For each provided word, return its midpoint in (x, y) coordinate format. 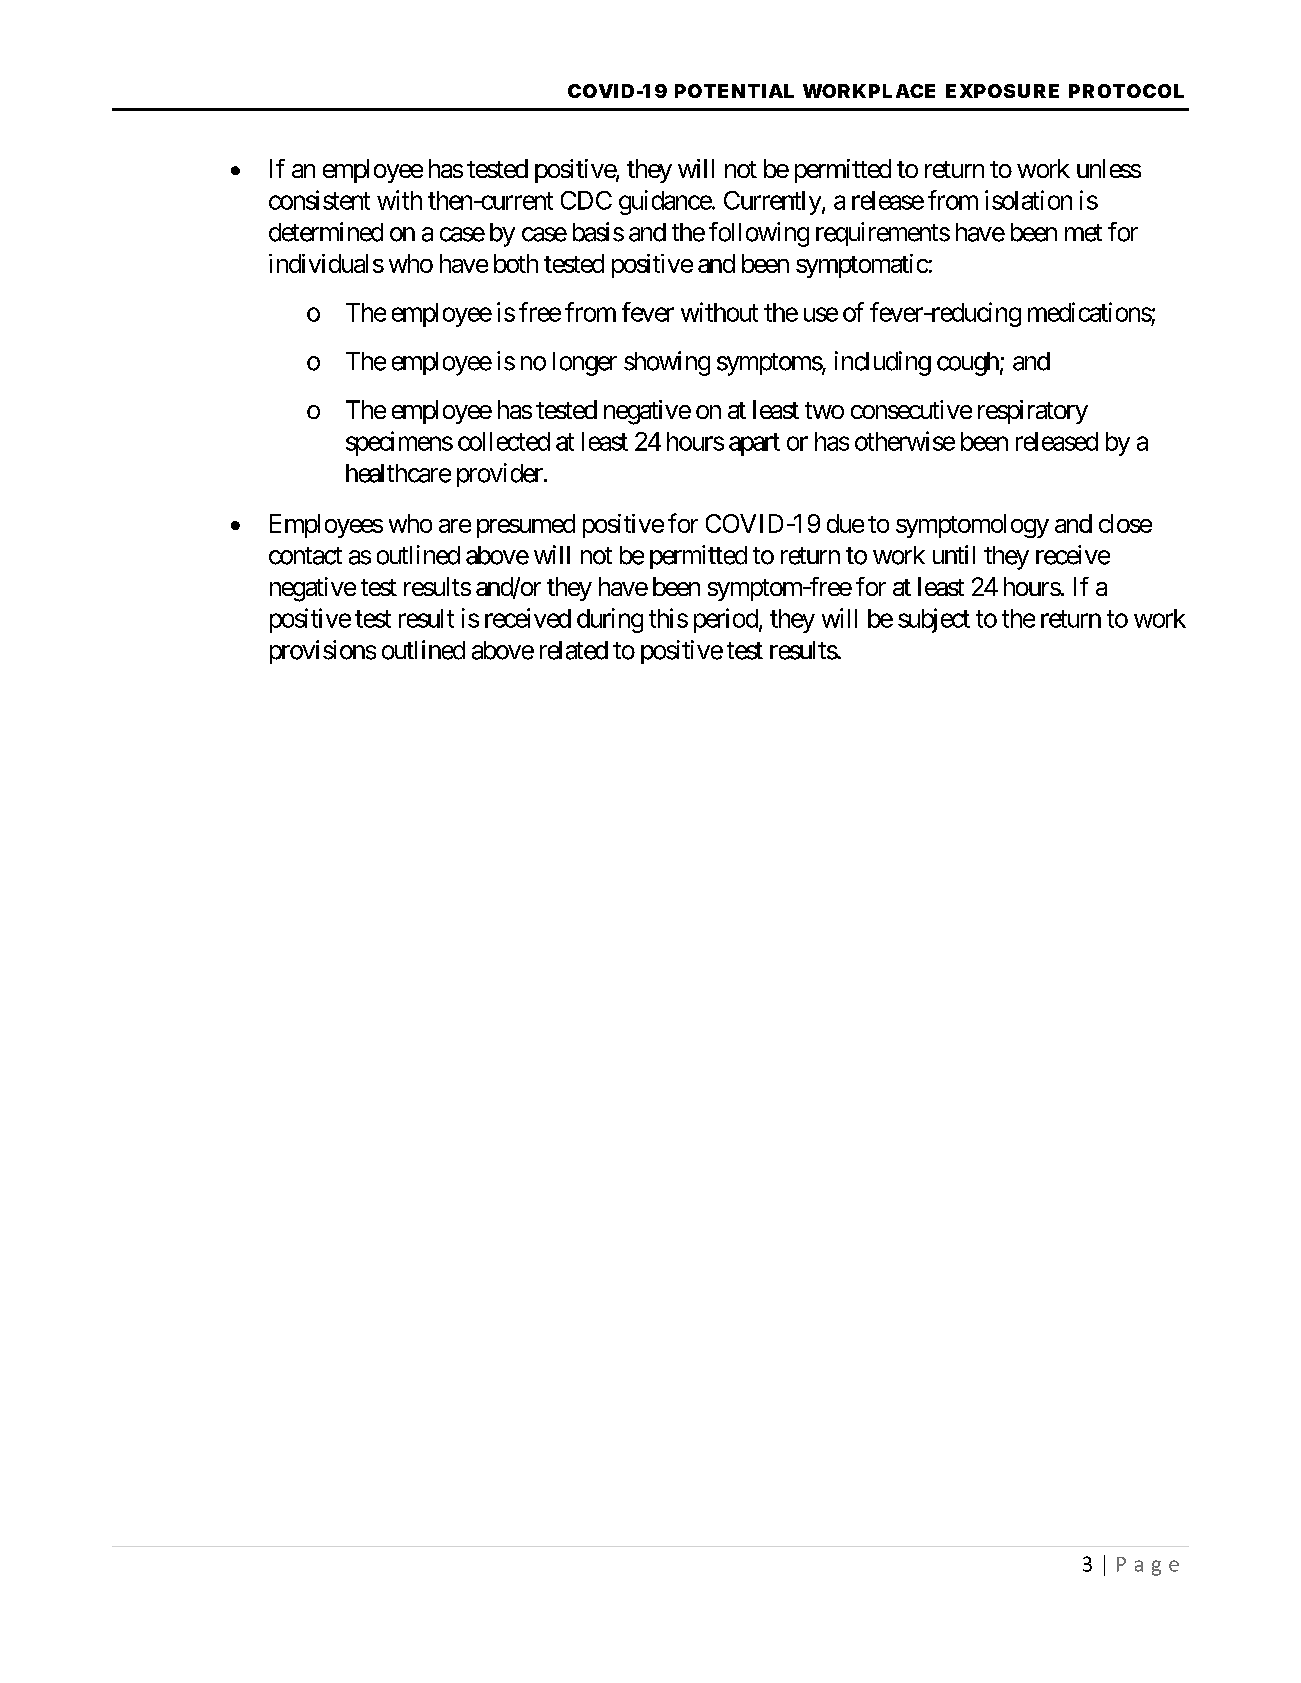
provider (500, 475)
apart (754, 444)
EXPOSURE (1002, 91)
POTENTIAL (734, 91)
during (610, 620)
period (726, 620)
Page (1148, 1566)
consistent (319, 200)
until (954, 554)
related (574, 650)
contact (305, 556)
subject (934, 620)
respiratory (1033, 412)
